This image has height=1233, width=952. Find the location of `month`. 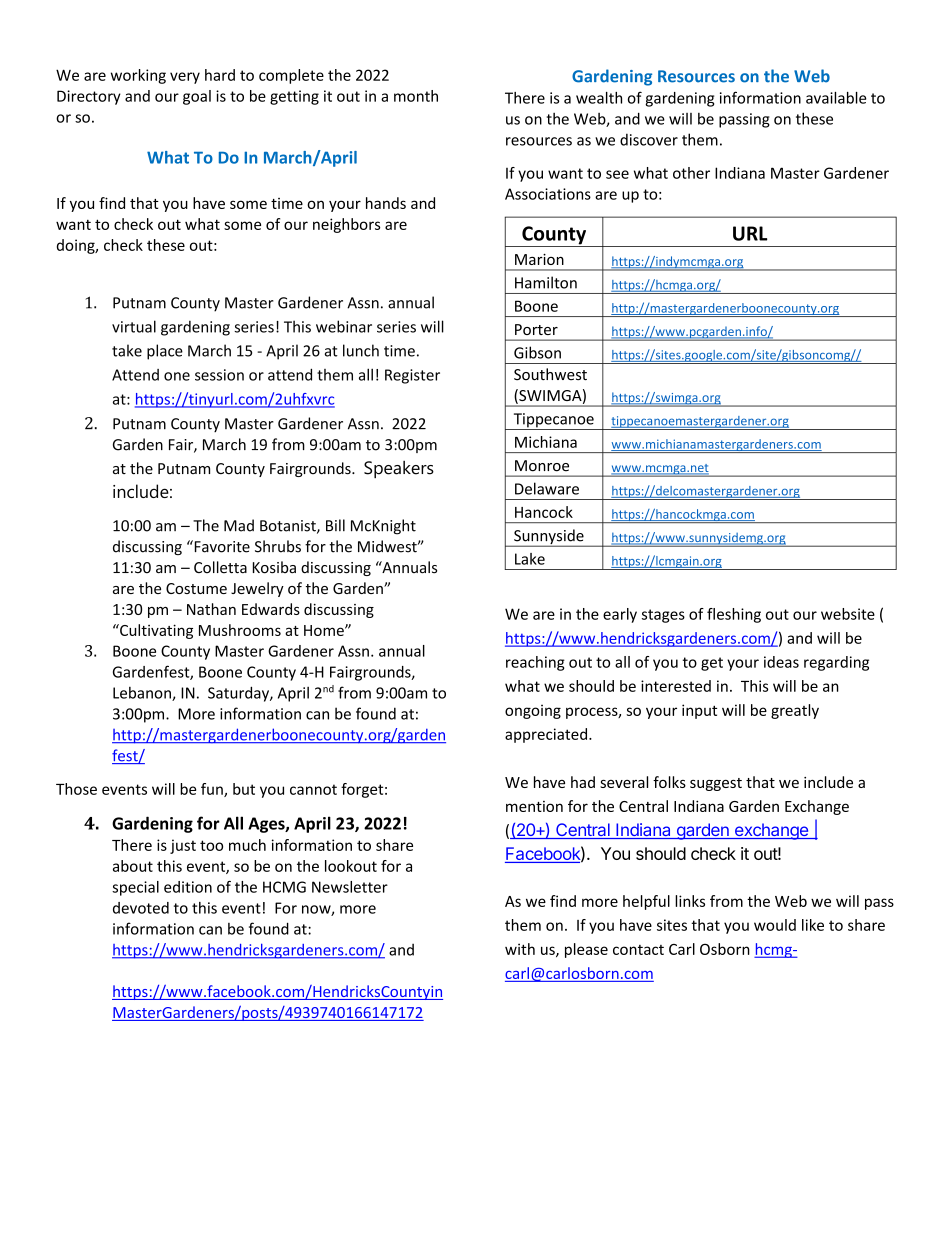

month is located at coordinates (416, 96).
